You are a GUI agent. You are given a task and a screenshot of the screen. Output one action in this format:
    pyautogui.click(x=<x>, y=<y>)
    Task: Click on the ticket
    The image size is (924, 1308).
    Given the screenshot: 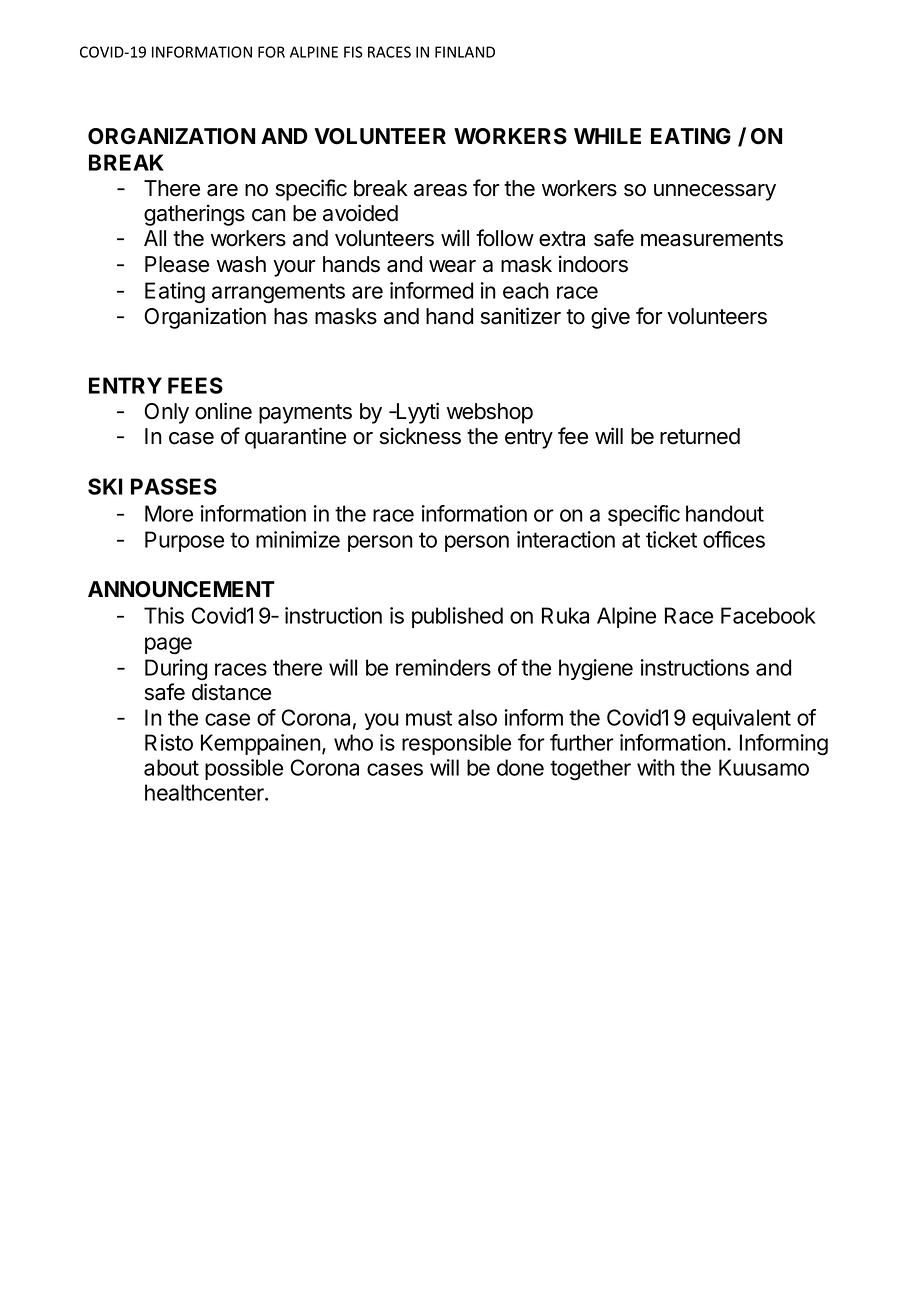 What is the action you would take?
    pyautogui.click(x=671, y=539)
